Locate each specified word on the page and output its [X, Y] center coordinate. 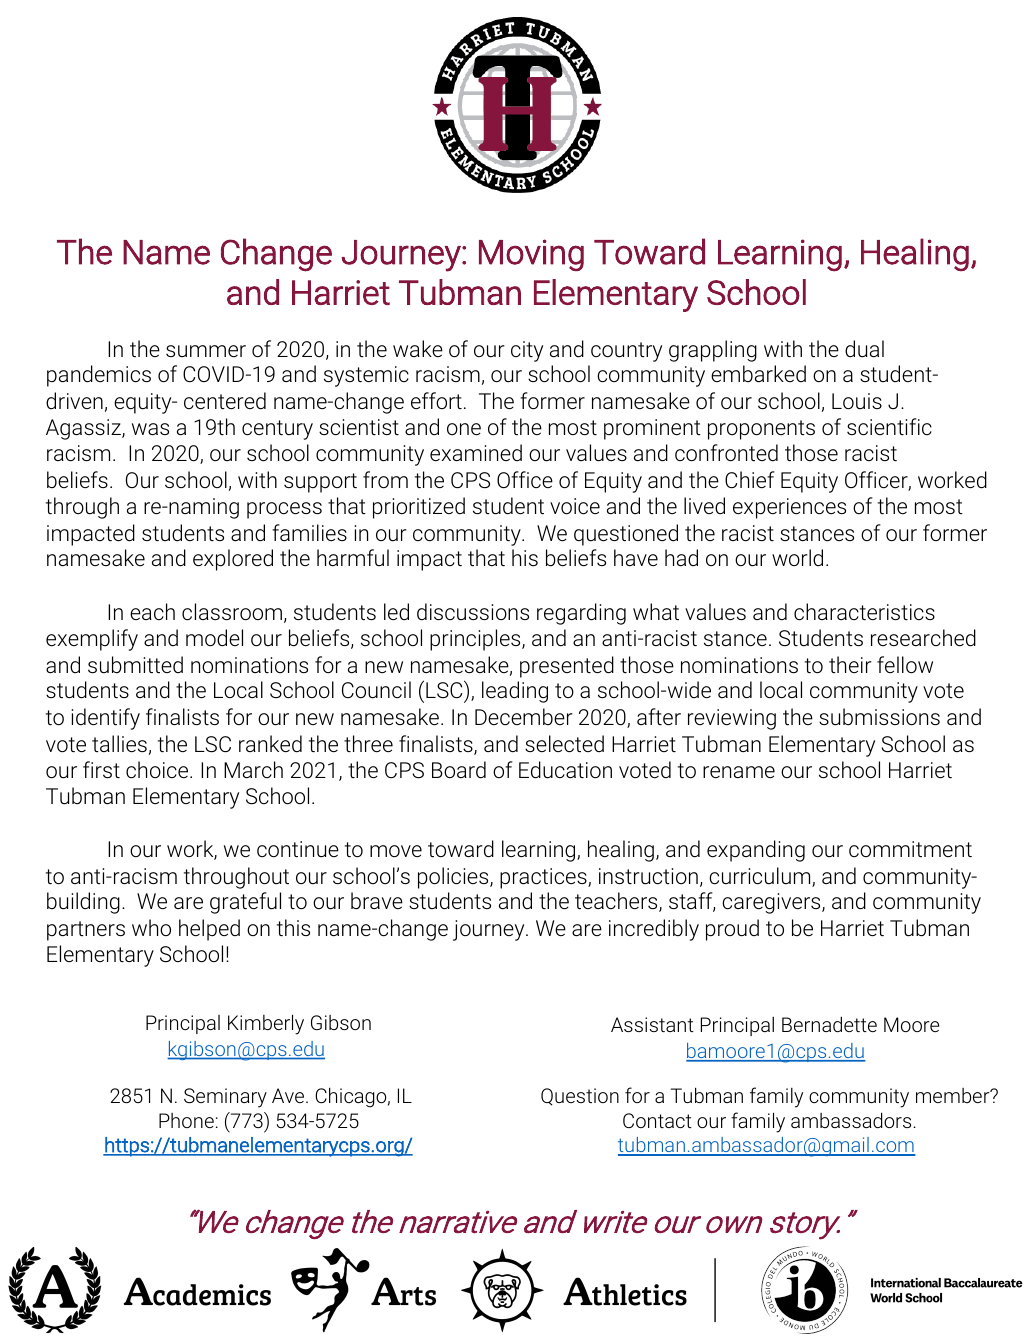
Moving [531, 255]
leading [515, 692]
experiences [789, 508]
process [284, 510]
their [850, 664]
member [954, 1095]
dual [864, 348]
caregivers [772, 903]
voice [575, 506]
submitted [135, 665]
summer [206, 351]
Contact [657, 1120]
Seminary [225, 1098]
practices [544, 878]
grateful [245, 903]
